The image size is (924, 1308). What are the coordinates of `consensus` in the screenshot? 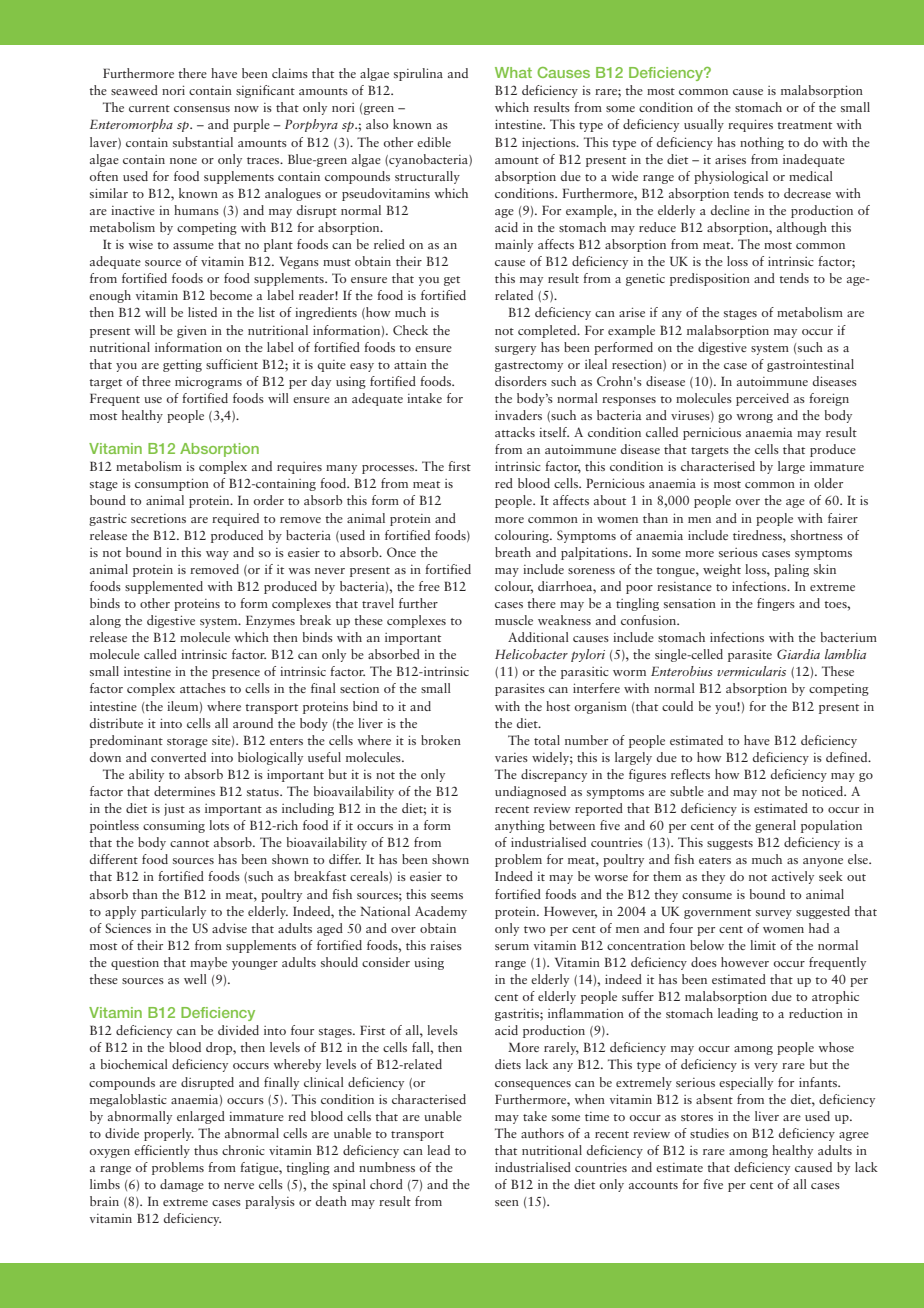 It's located at (202, 109).
